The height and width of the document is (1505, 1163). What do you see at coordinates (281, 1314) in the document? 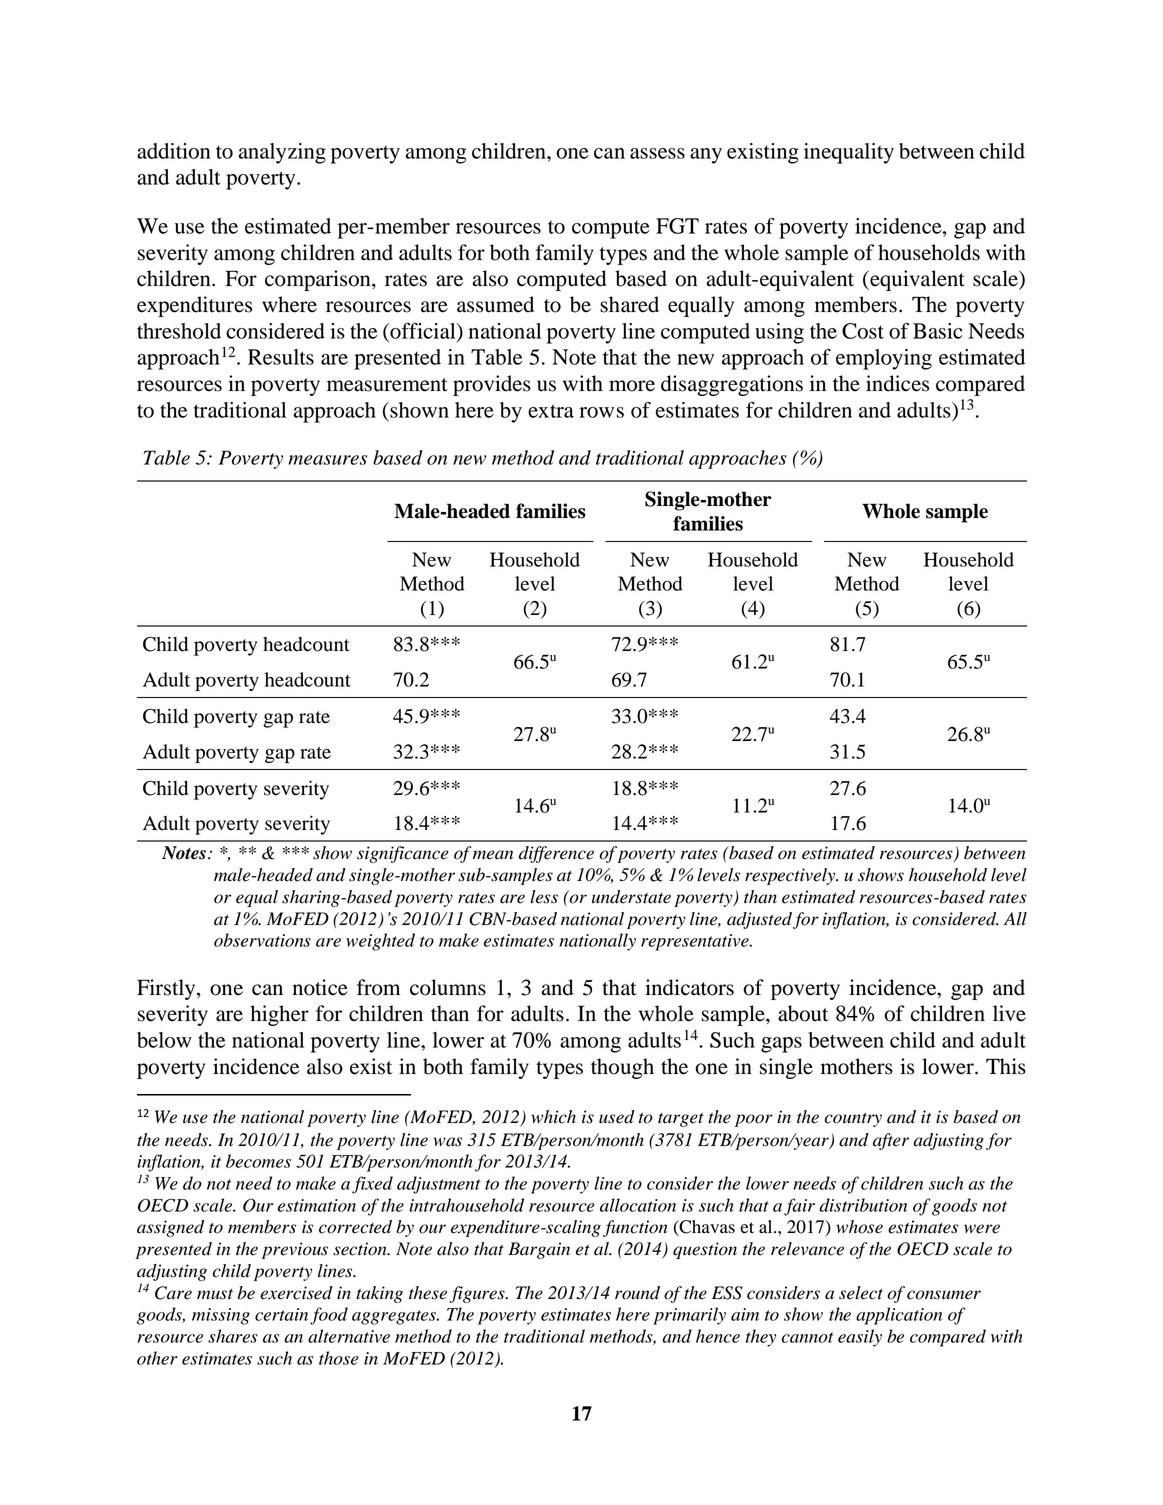
I see `certain` at bounding box center [281, 1314].
